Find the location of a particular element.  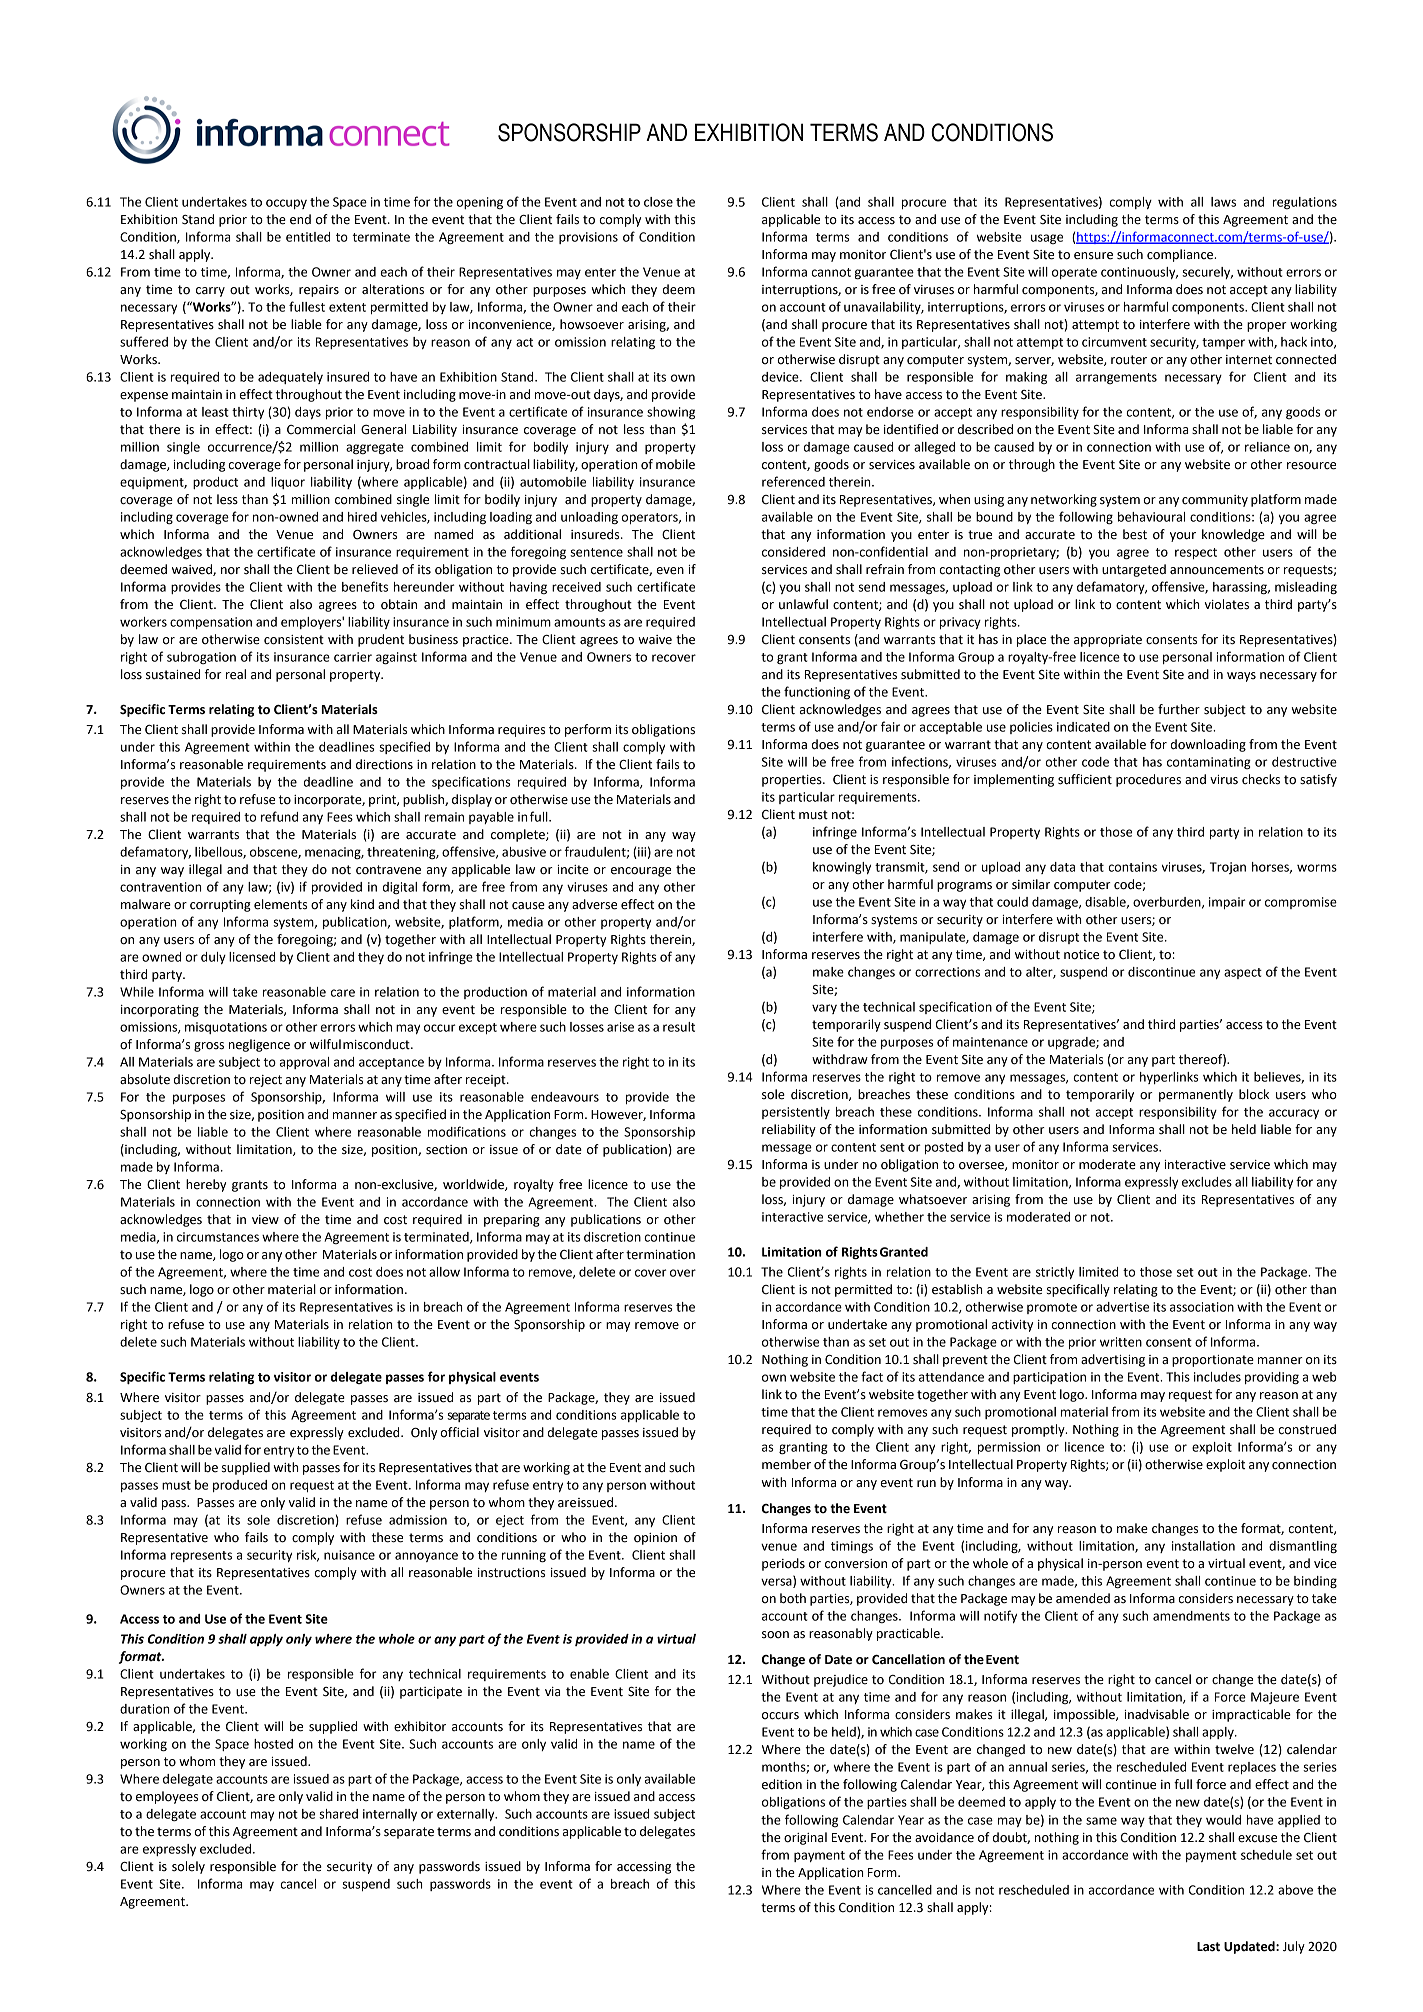

entitled is located at coordinates (308, 237).
